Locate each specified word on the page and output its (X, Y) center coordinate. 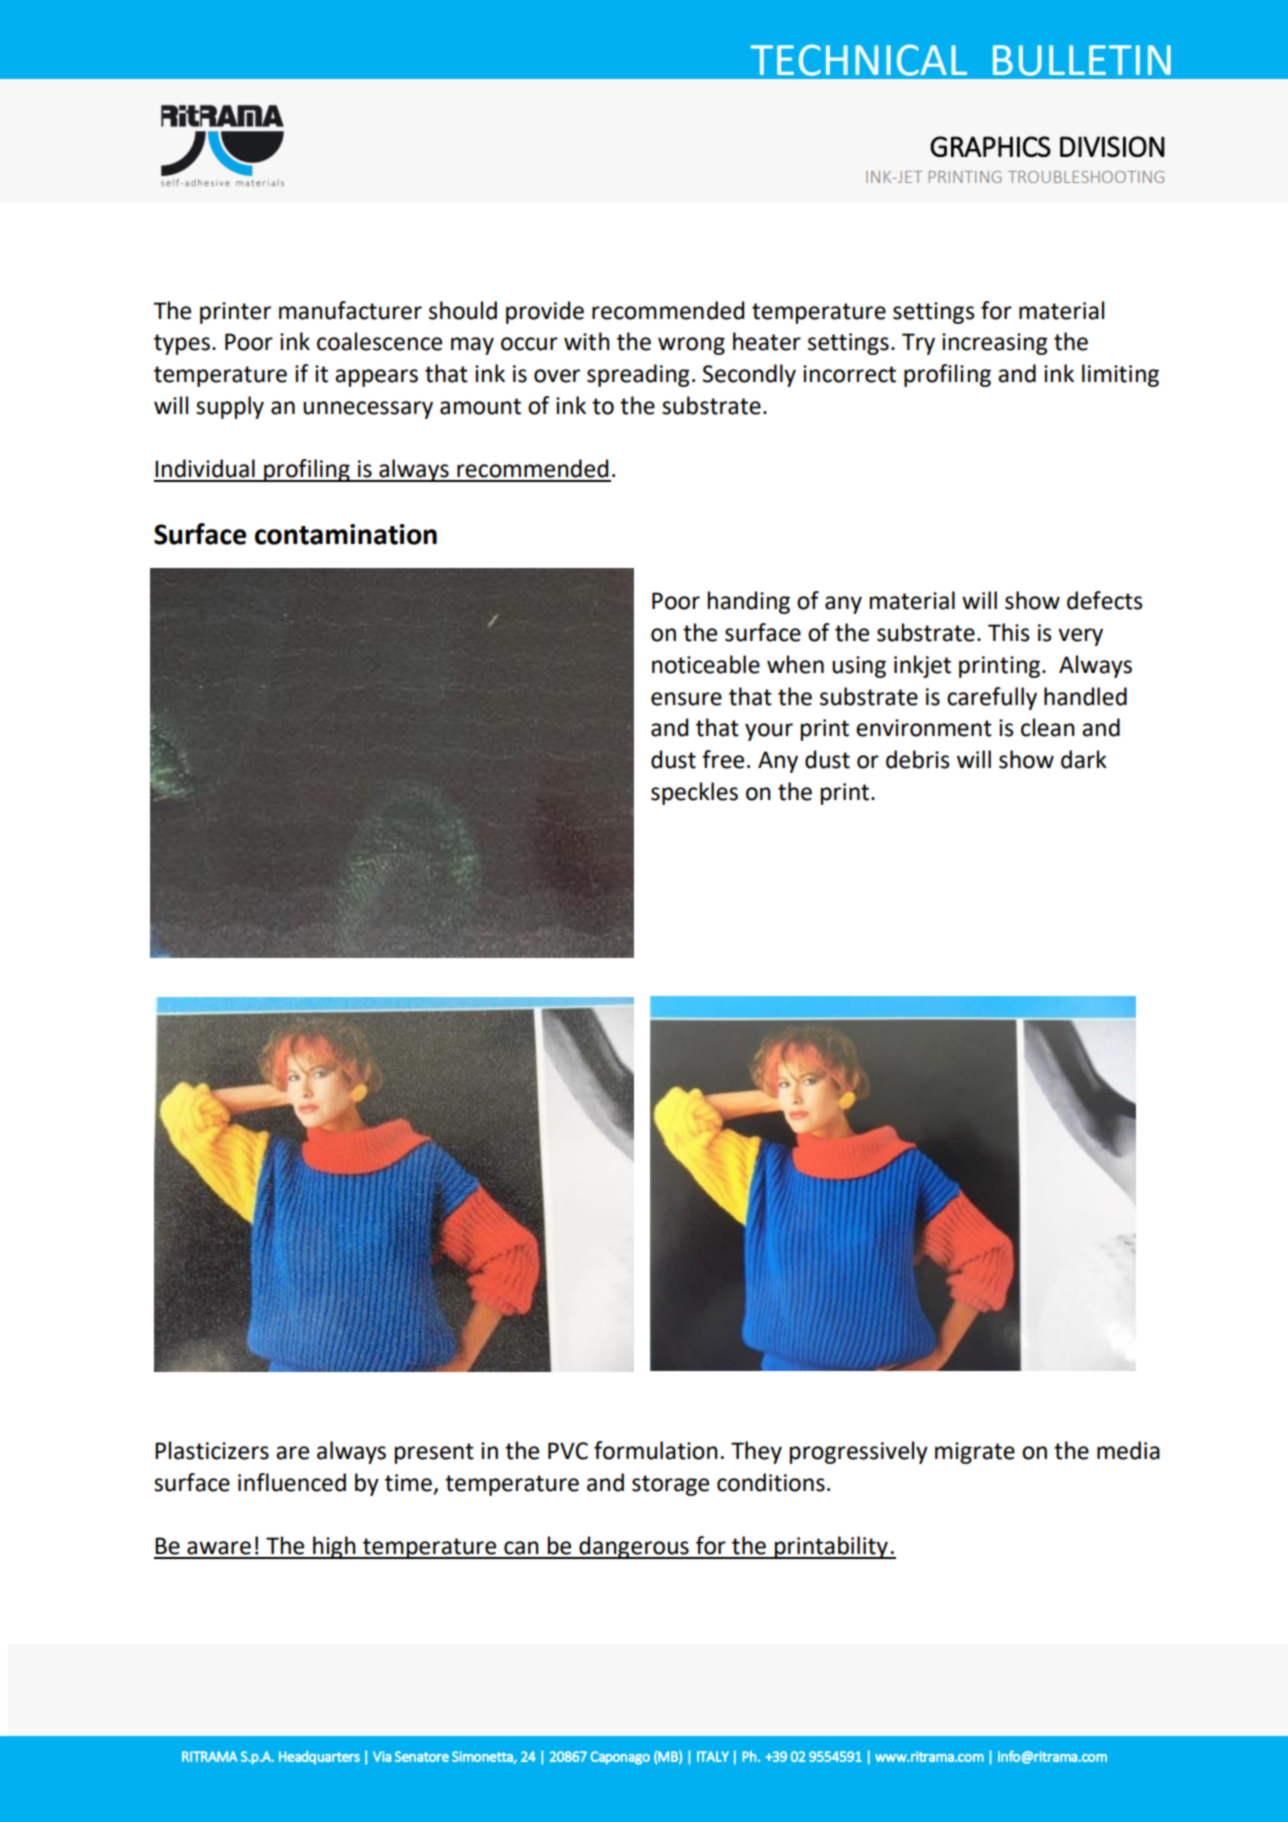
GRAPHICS (990, 146)
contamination (346, 534)
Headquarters (319, 1758)
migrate (975, 1453)
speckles (694, 793)
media (1128, 1450)
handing (749, 602)
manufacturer (350, 310)
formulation (656, 1450)
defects (1105, 600)
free (723, 759)
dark (1084, 759)
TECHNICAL (858, 60)
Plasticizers (212, 1450)
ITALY (713, 1756)
